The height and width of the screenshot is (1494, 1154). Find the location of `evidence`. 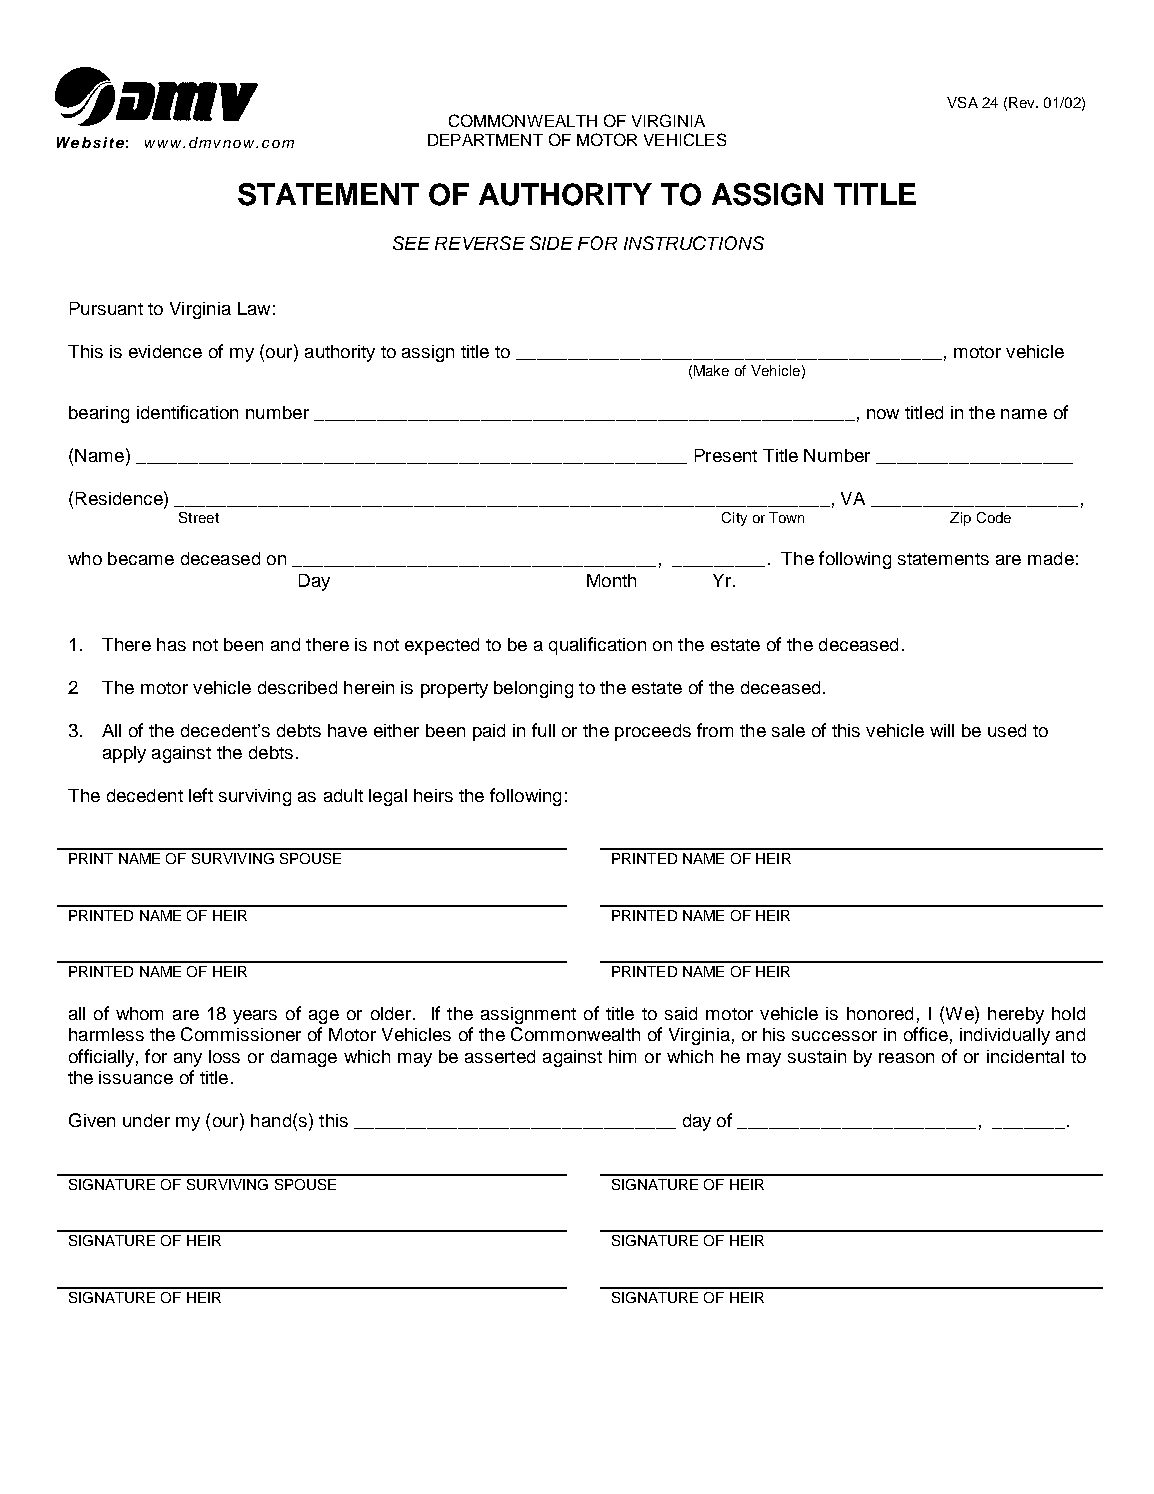

evidence is located at coordinates (165, 351).
